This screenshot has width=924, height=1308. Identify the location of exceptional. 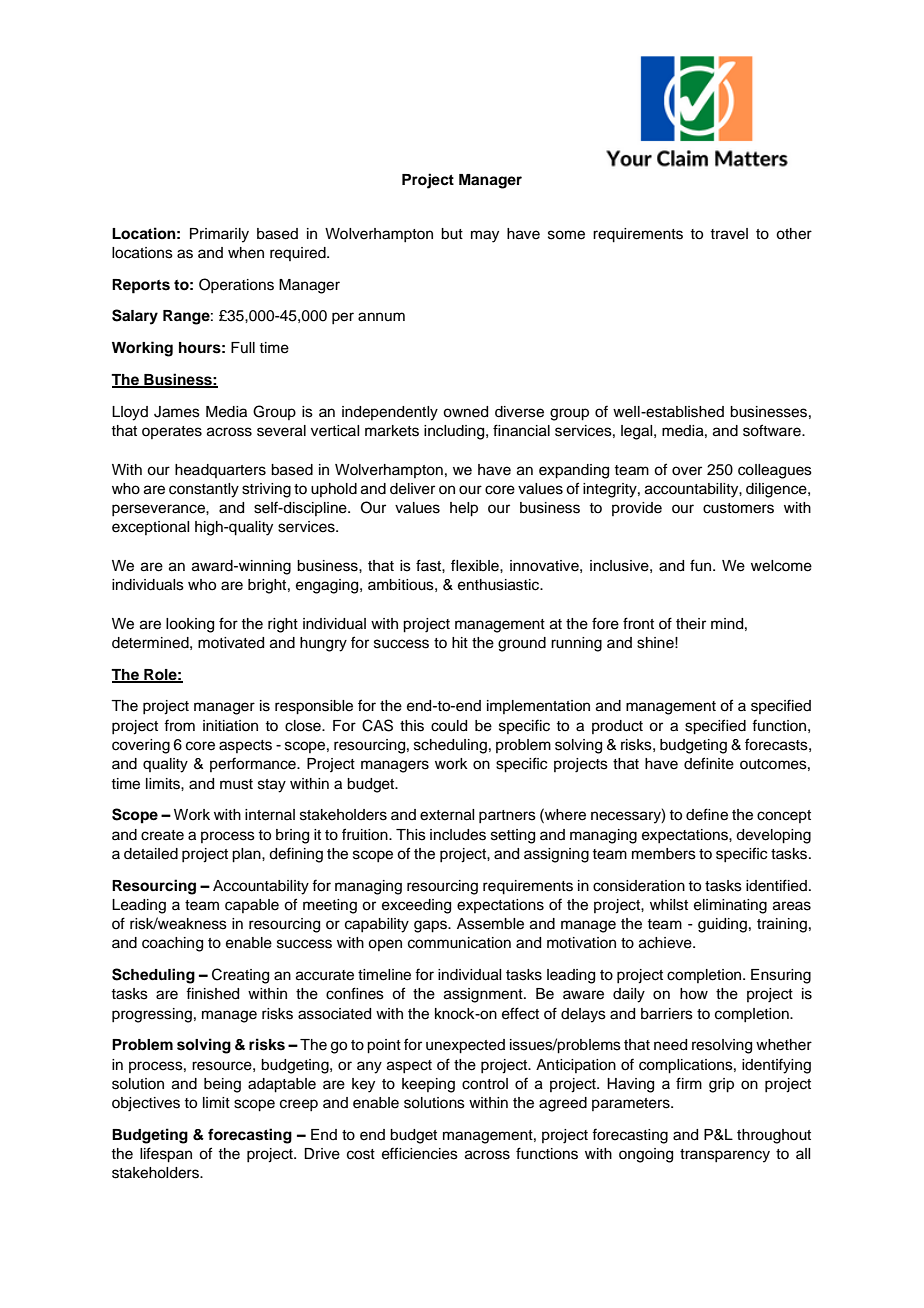
(150, 528).
